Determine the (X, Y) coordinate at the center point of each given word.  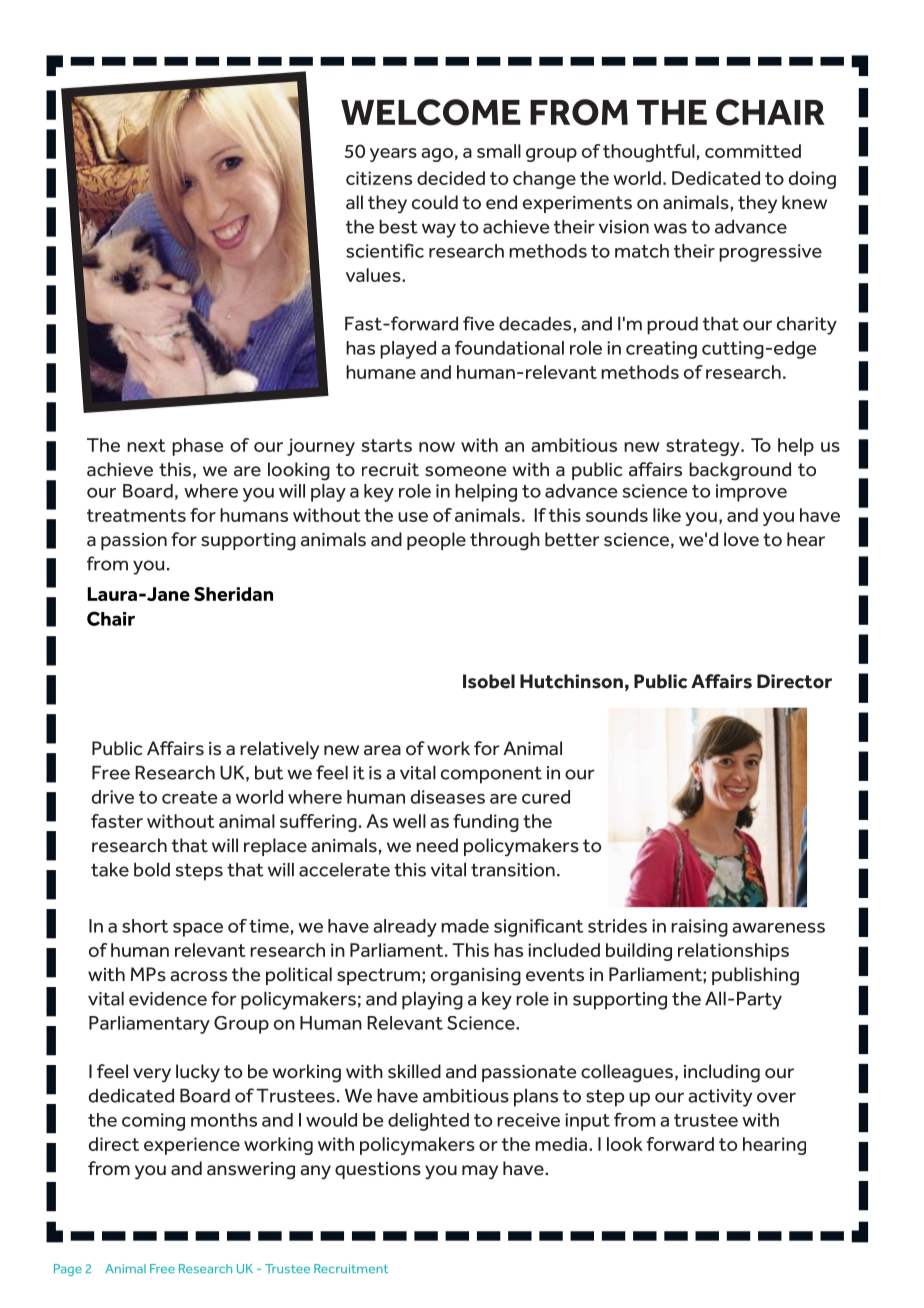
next (146, 445)
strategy (704, 447)
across (198, 976)
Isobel (489, 681)
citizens (379, 178)
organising (476, 977)
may (480, 1172)
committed (753, 151)
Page (68, 1270)
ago (437, 155)
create (190, 797)
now (437, 447)
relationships (733, 952)
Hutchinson (571, 681)
